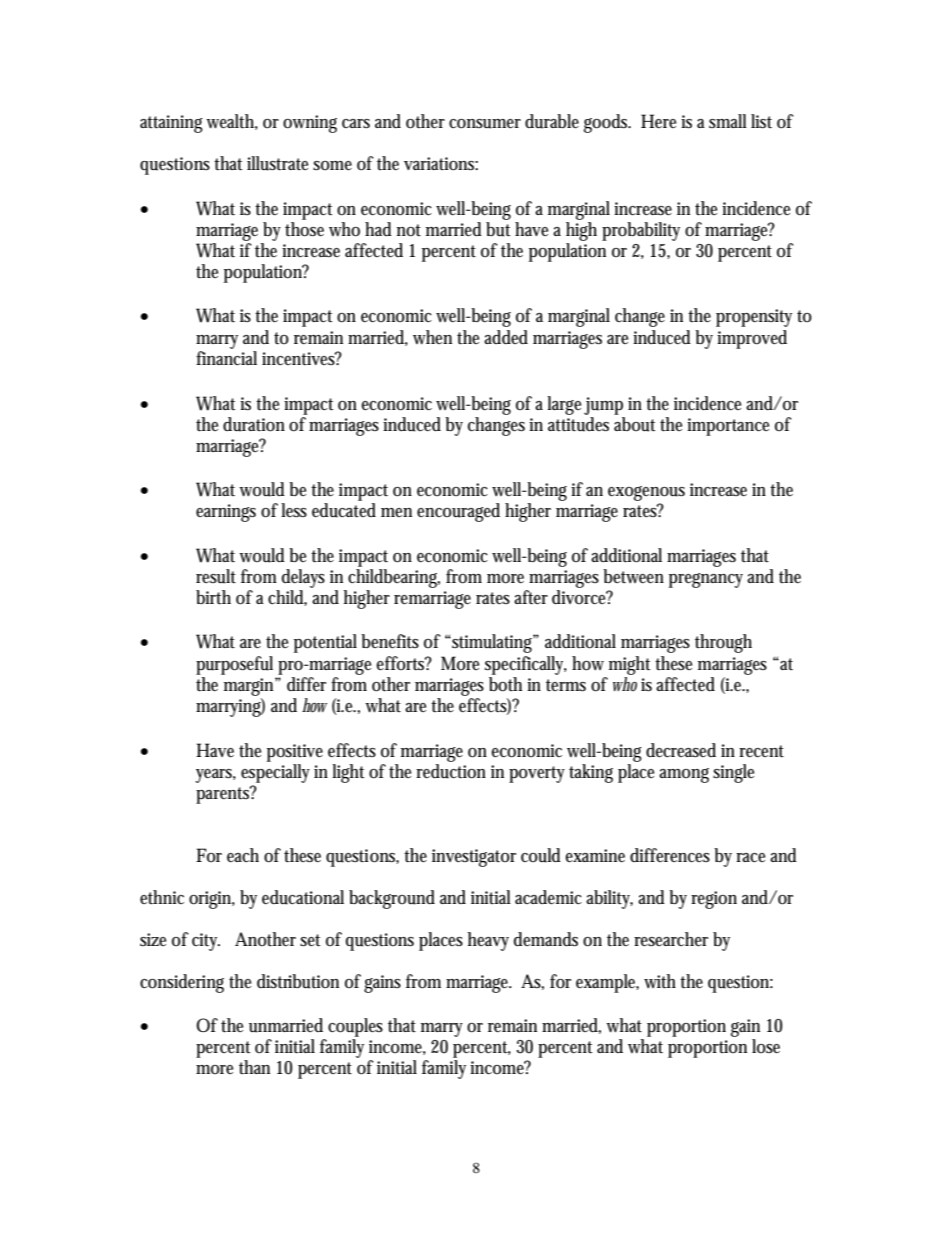 This image has height=1233, width=952. Describe the element at coordinates (766, 1046) in the image. I see `lose` at that location.
